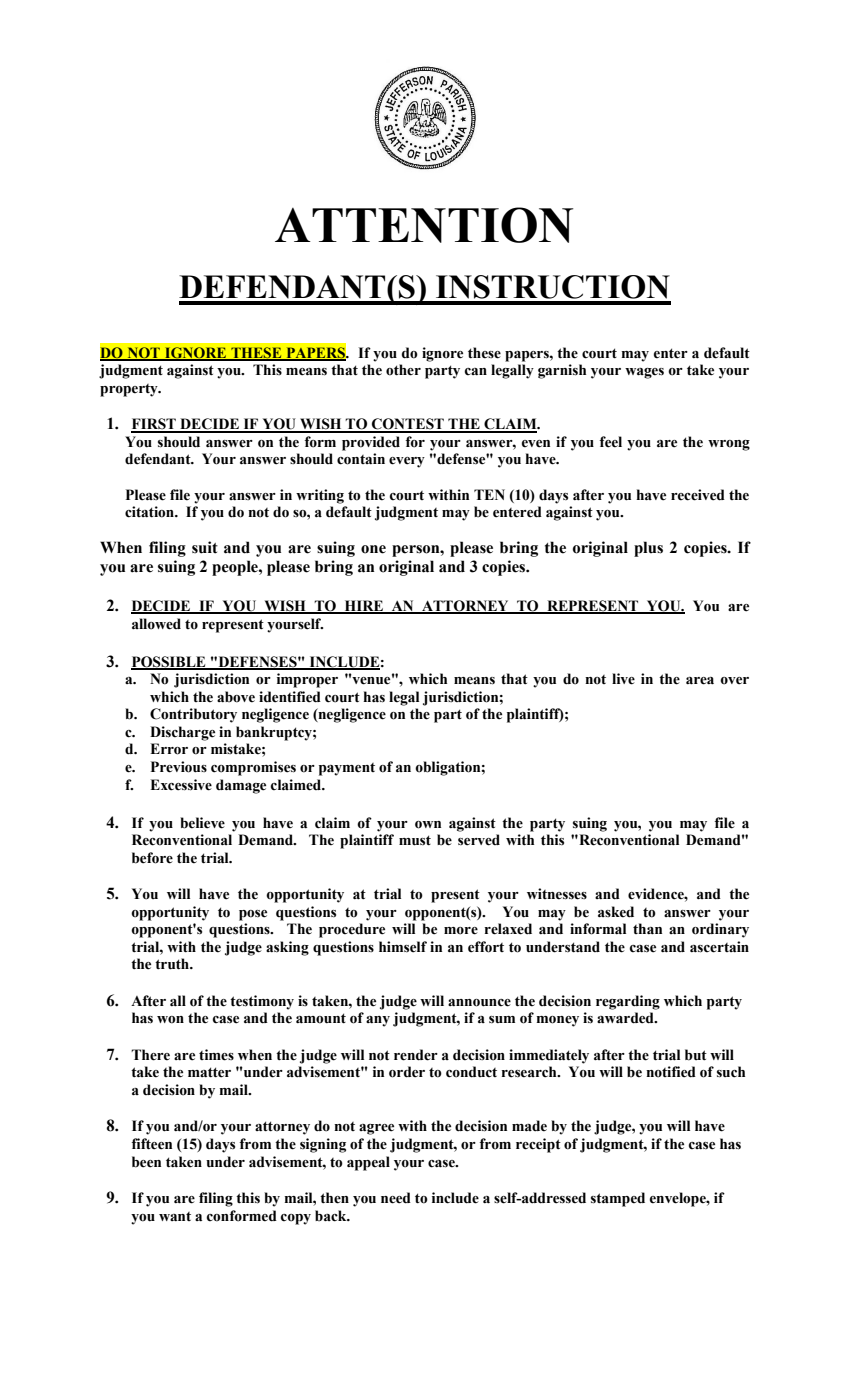 The width and height of the screenshot is (849, 1400). I want to click on area, so click(700, 681).
